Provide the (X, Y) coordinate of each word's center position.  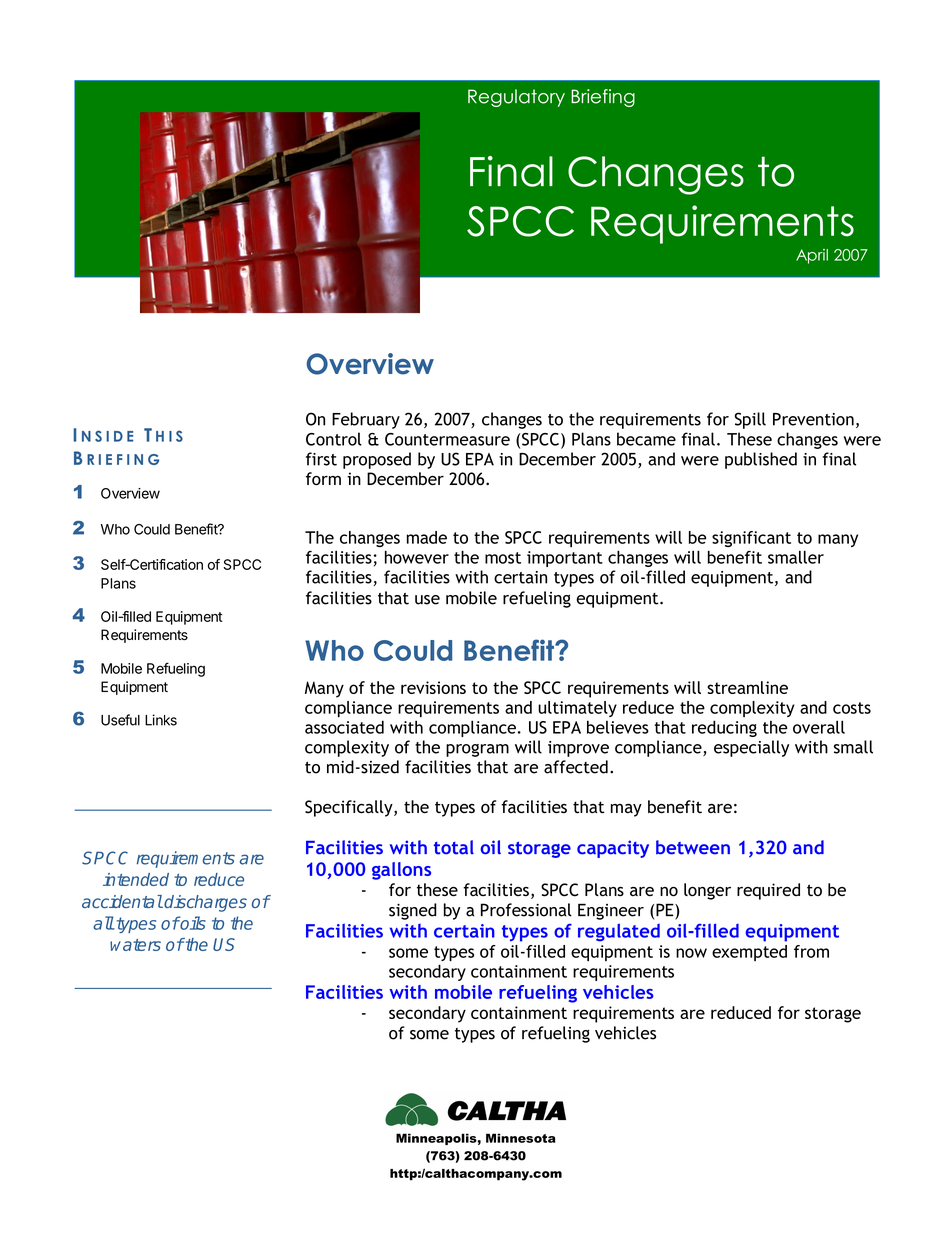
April (812, 256)
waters (135, 945)
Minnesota (521, 1138)
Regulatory (516, 98)
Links (161, 720)
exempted (749, 953)
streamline (747, 687)
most (503, 558)
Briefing (603, 98)
